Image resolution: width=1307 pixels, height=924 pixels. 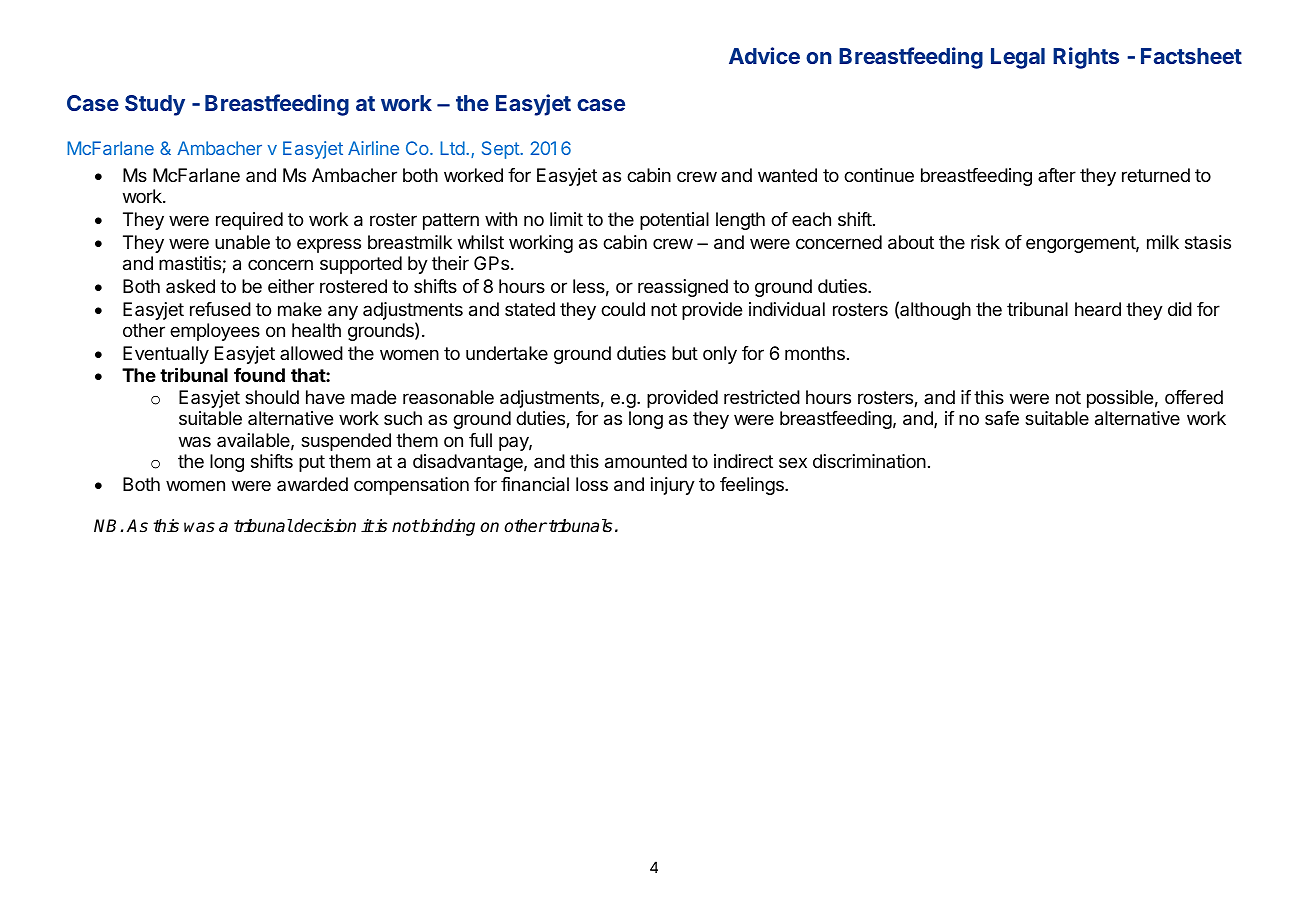 I want to click on discrimination, so click(x=869, y=461).
